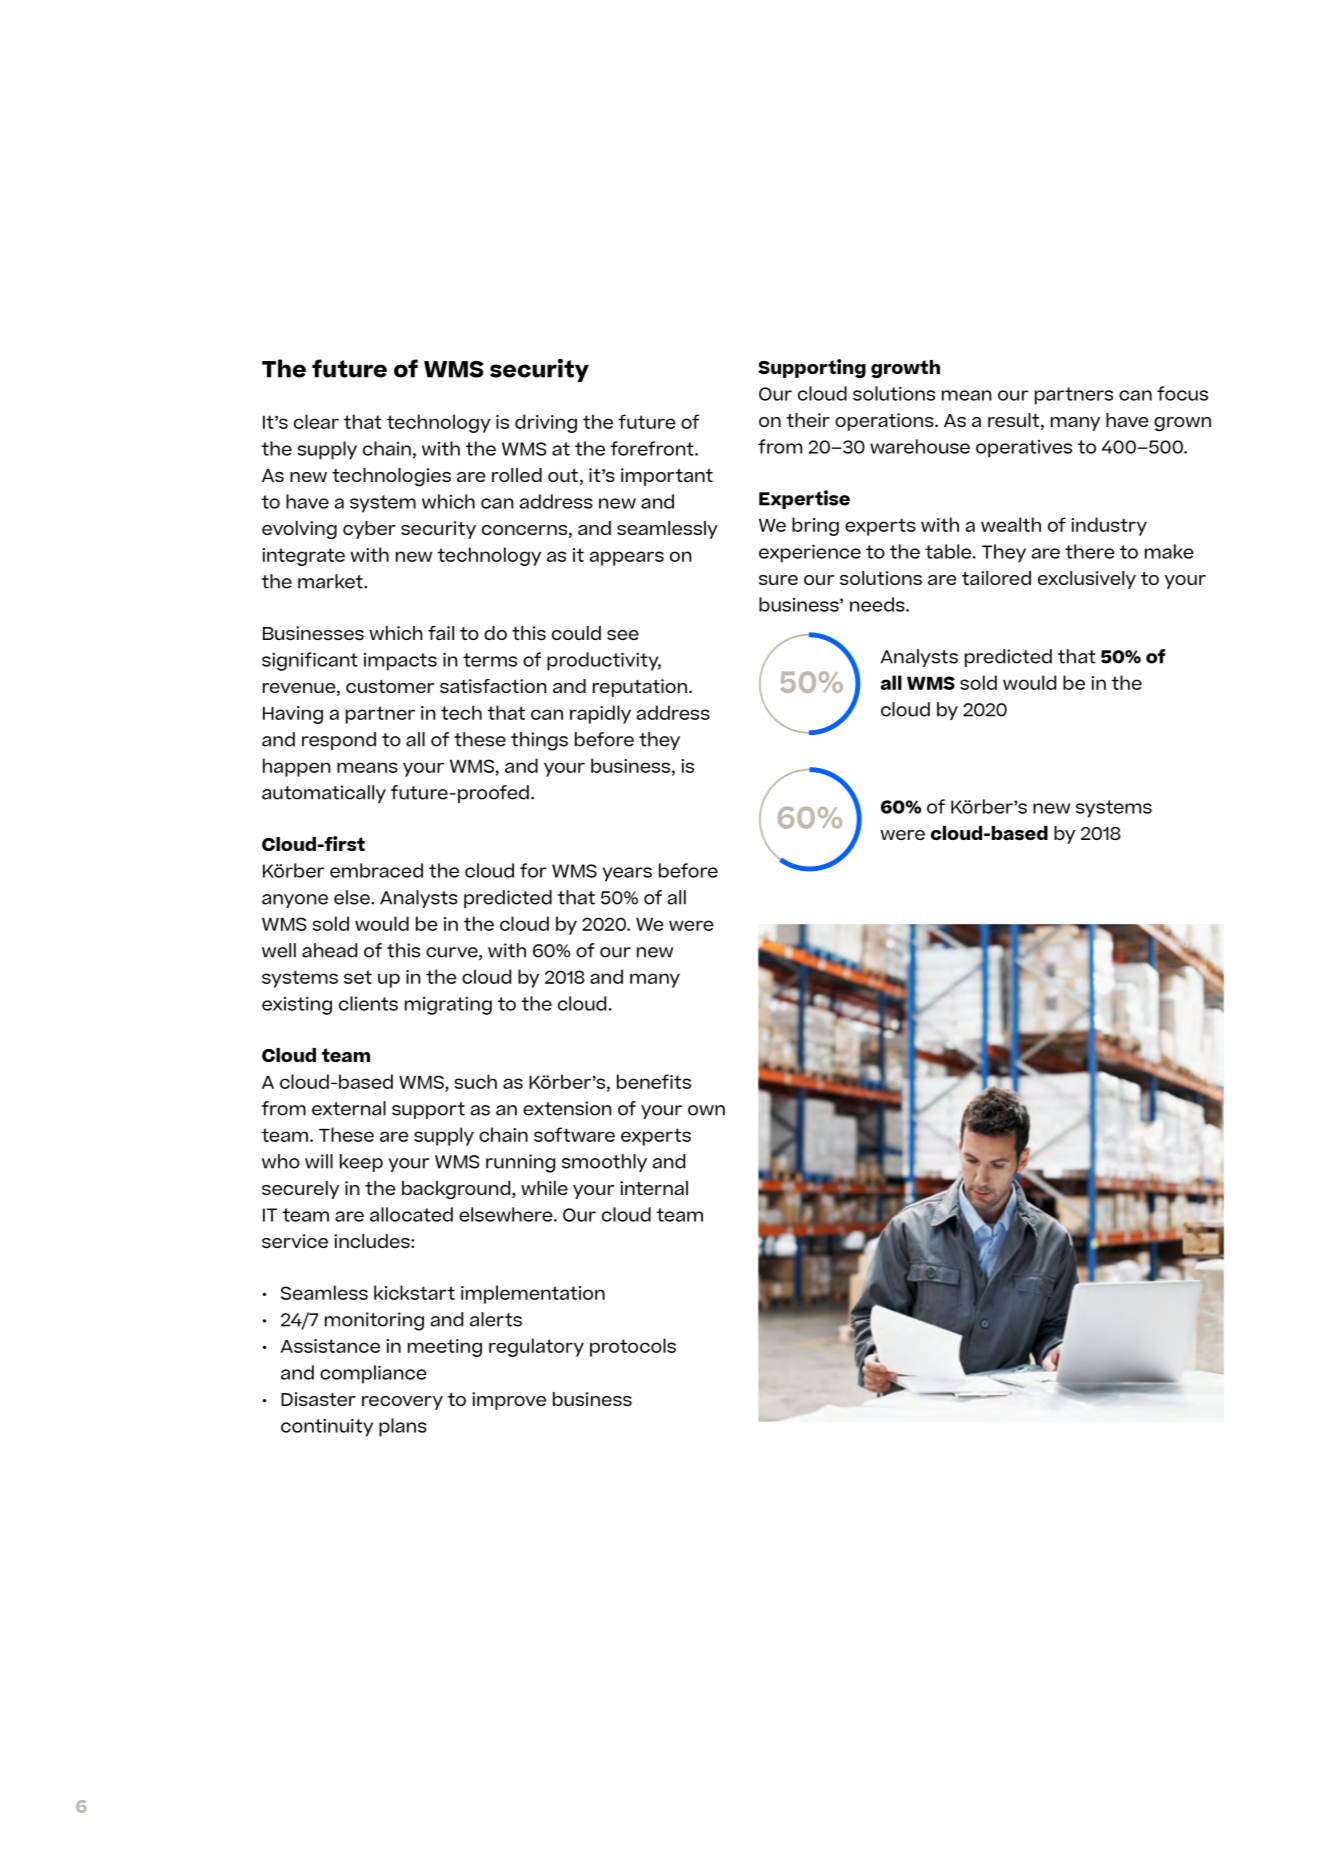 The image size is (1318, 1864). What do you see at coordinates (808, 420) in the screenshot?
I see `their` at bounding box center [808, 420].
